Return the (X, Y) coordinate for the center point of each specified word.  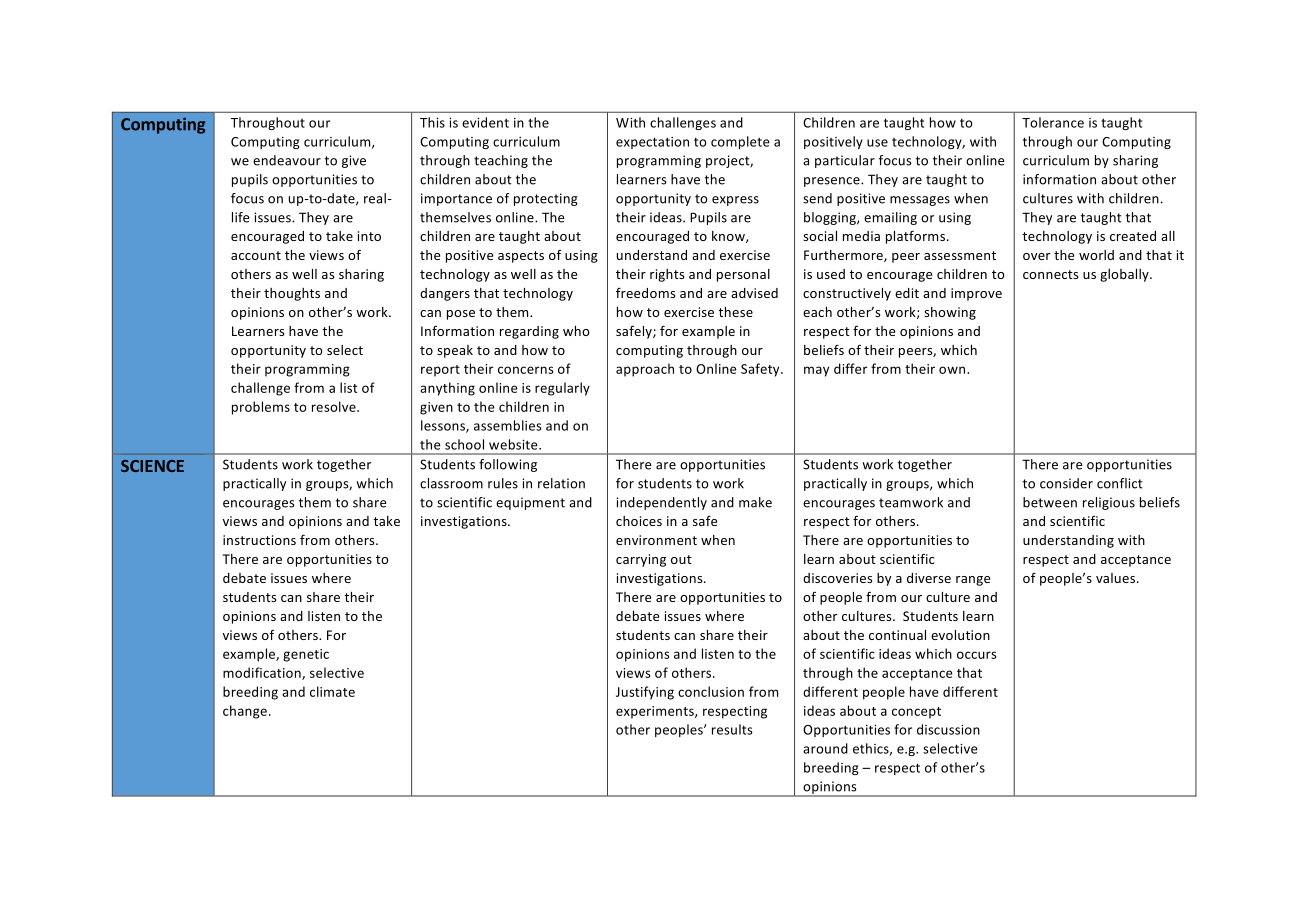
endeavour (287, 160)
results (732, 729)
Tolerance (1053, 122)
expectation (652, 143)
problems (261, 408)
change (246, 712)
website (514, 444)
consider (1066, 483)
